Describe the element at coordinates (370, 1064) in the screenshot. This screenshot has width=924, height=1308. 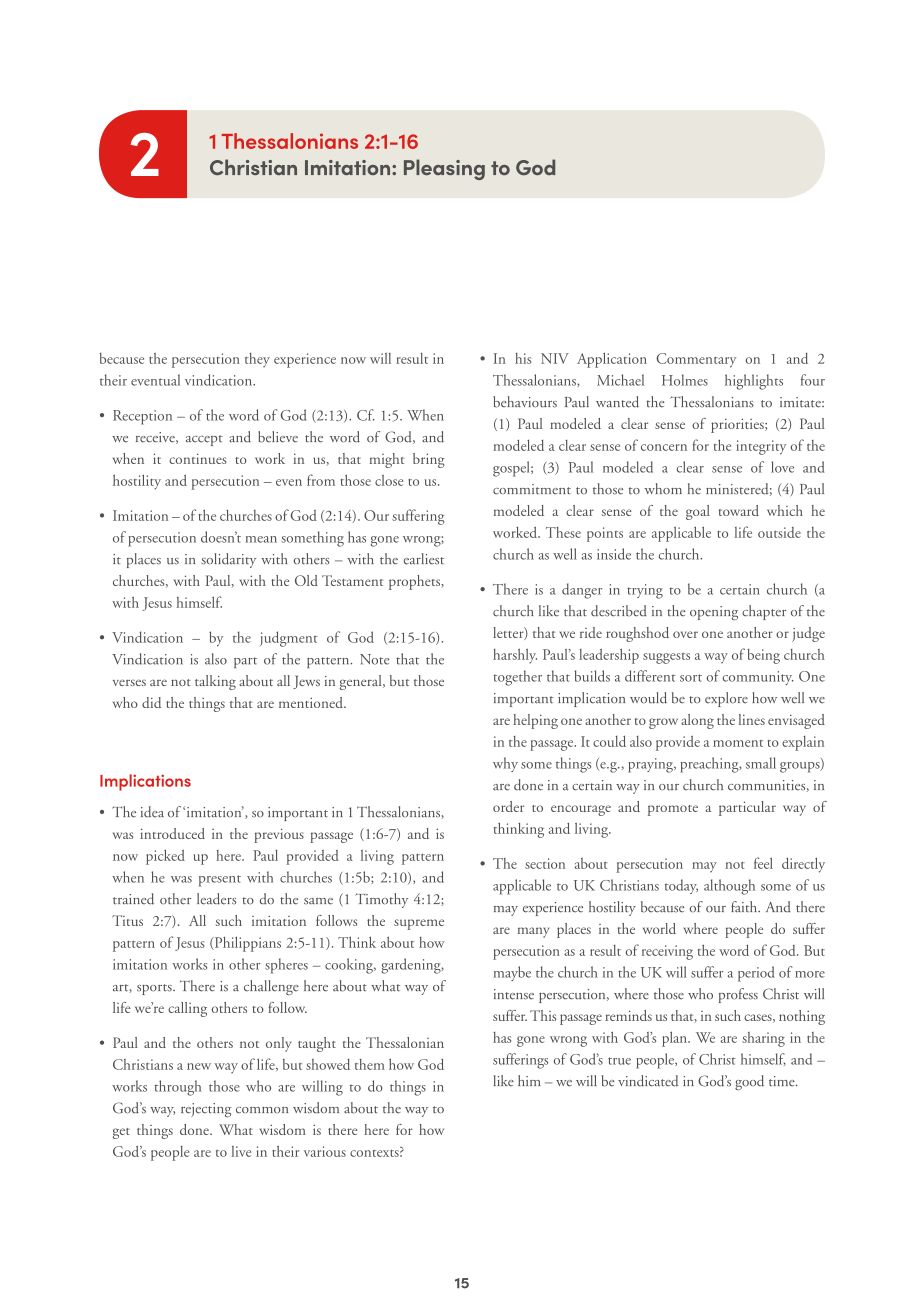
I see `them` at that location.
